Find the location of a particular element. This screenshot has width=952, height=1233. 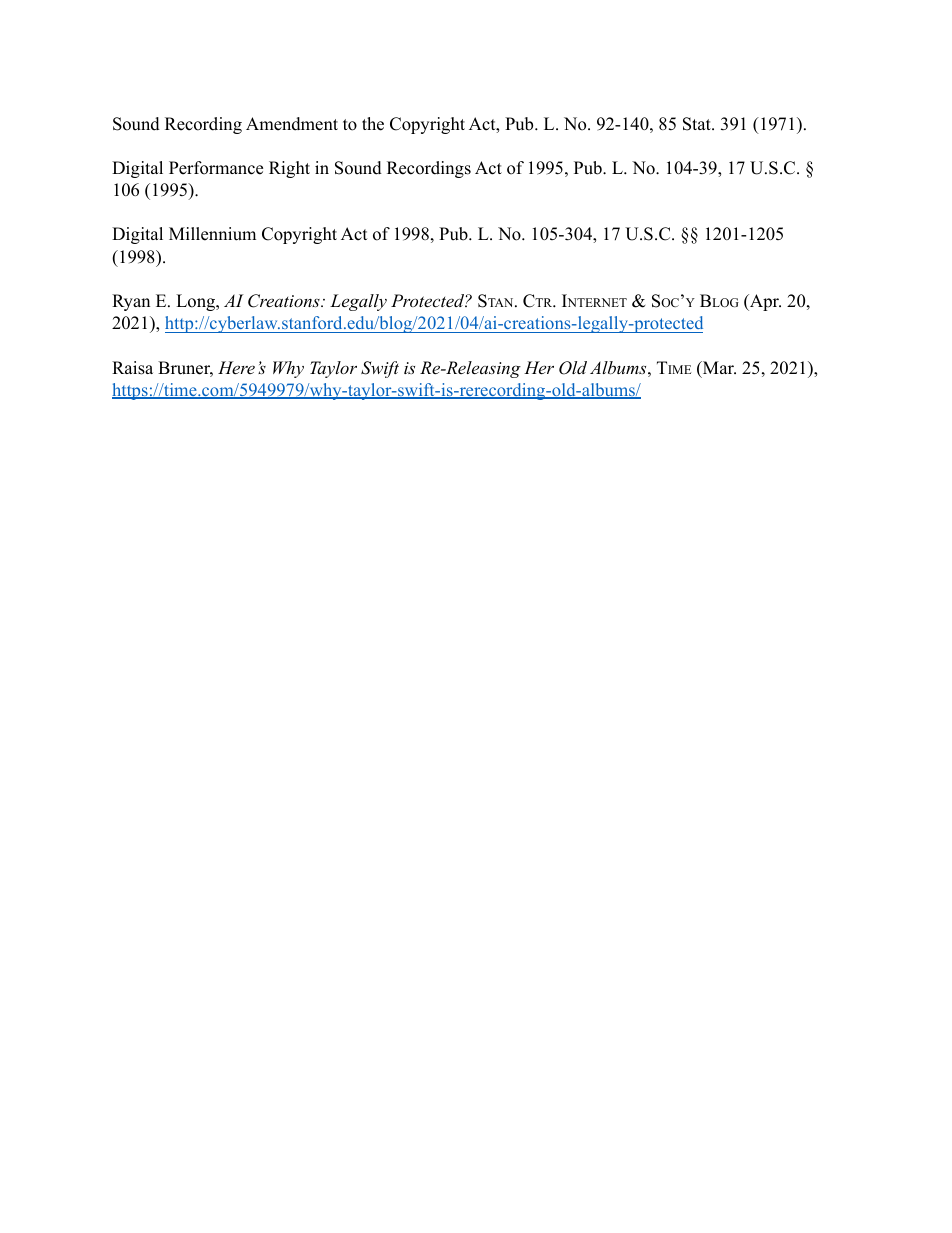

Millennium is located at coordinates (212, 234).
